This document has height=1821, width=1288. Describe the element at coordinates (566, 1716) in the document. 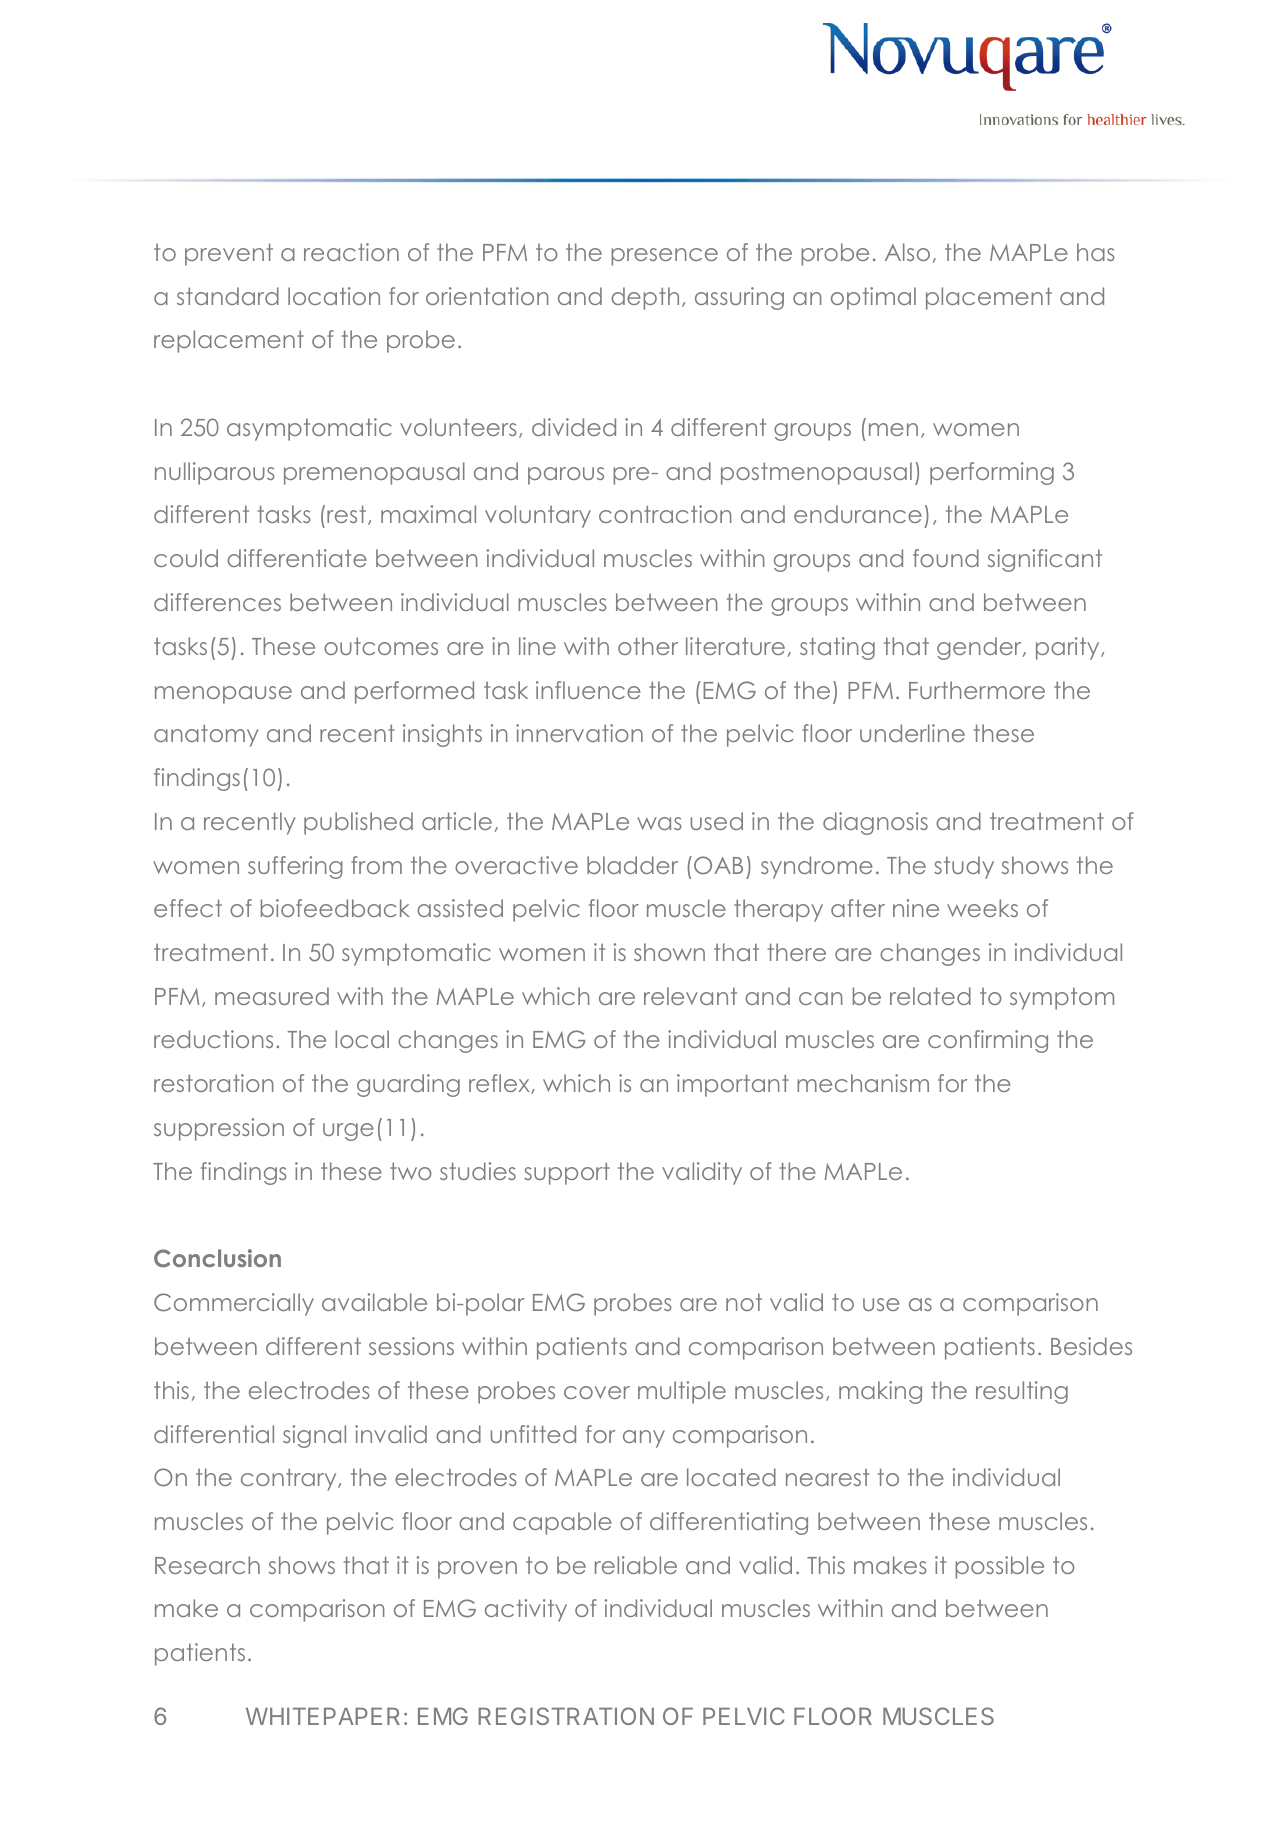

I see `REGISTRATION` at that location.
